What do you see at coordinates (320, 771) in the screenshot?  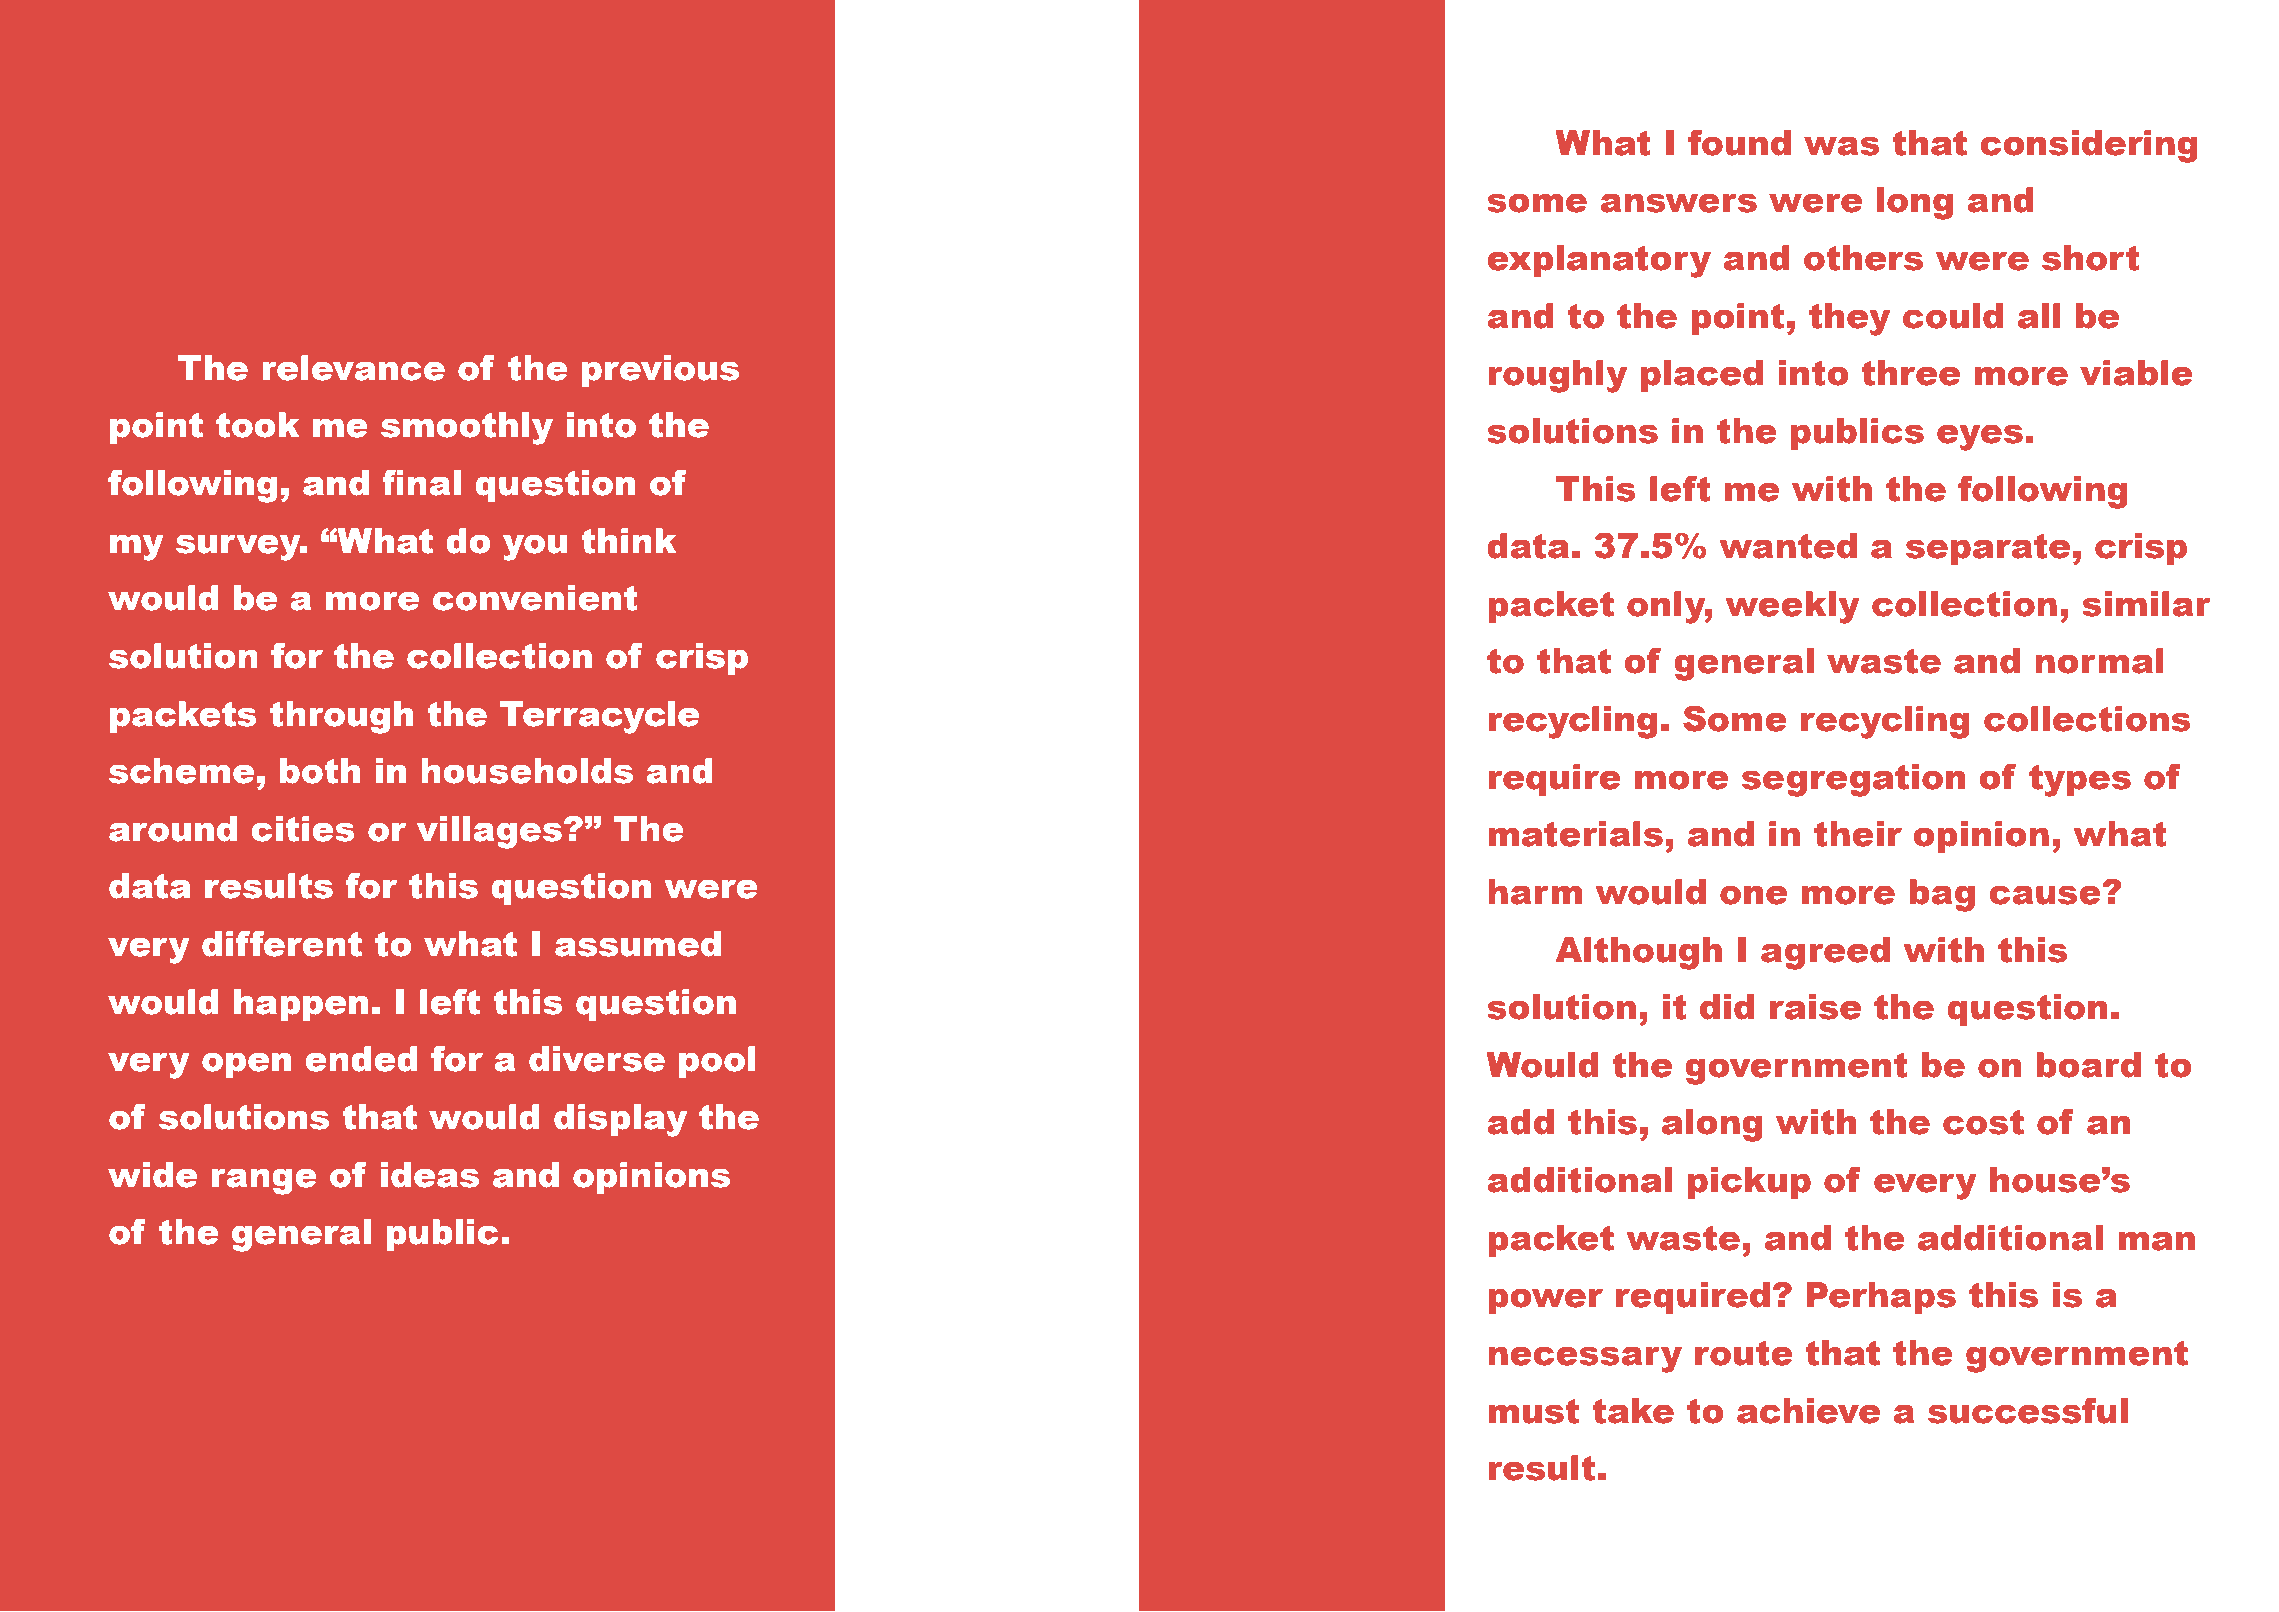 I see `both` at bounding box center [320, 771].
